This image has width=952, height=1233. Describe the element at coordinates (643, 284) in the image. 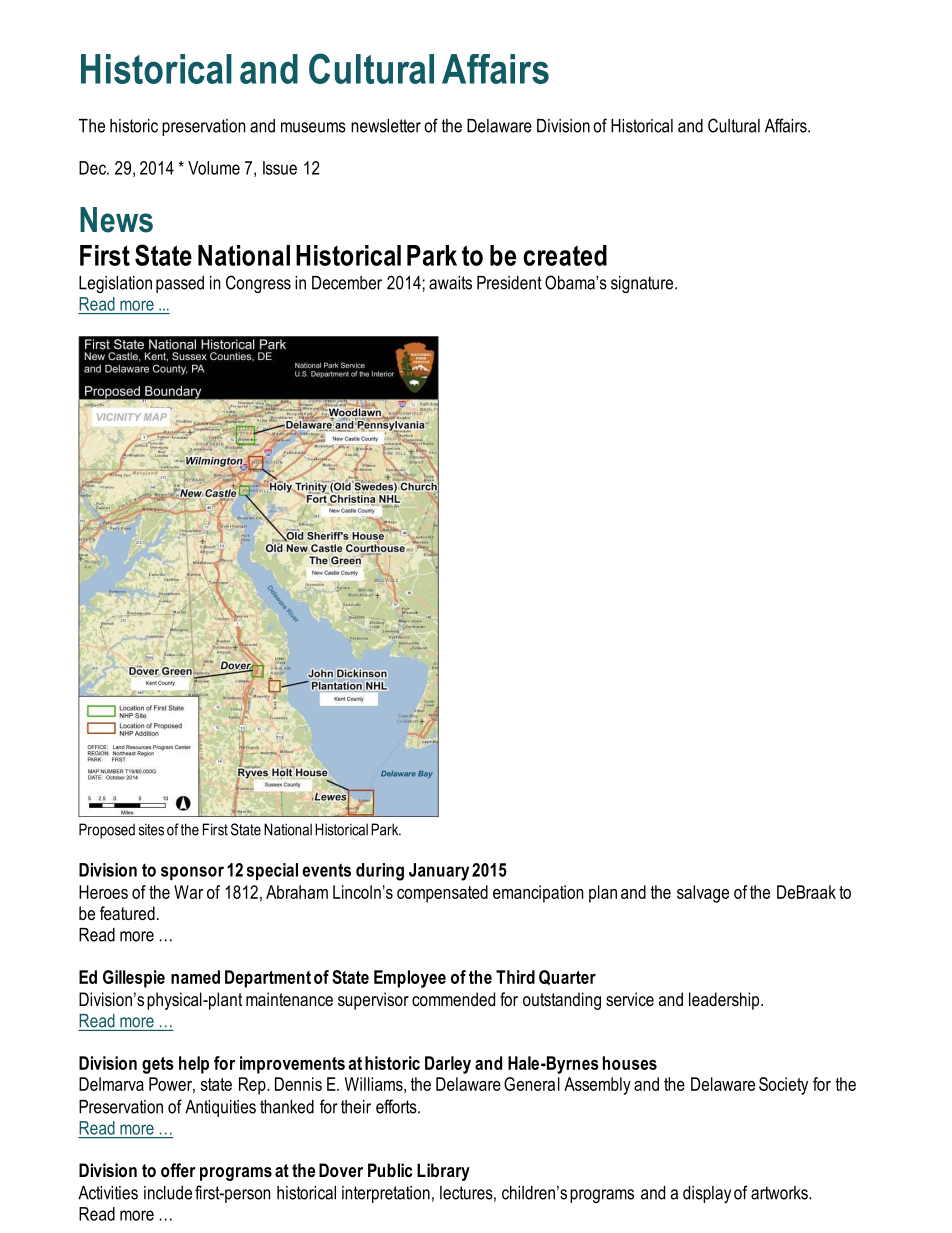

I see `signature` at that location.
